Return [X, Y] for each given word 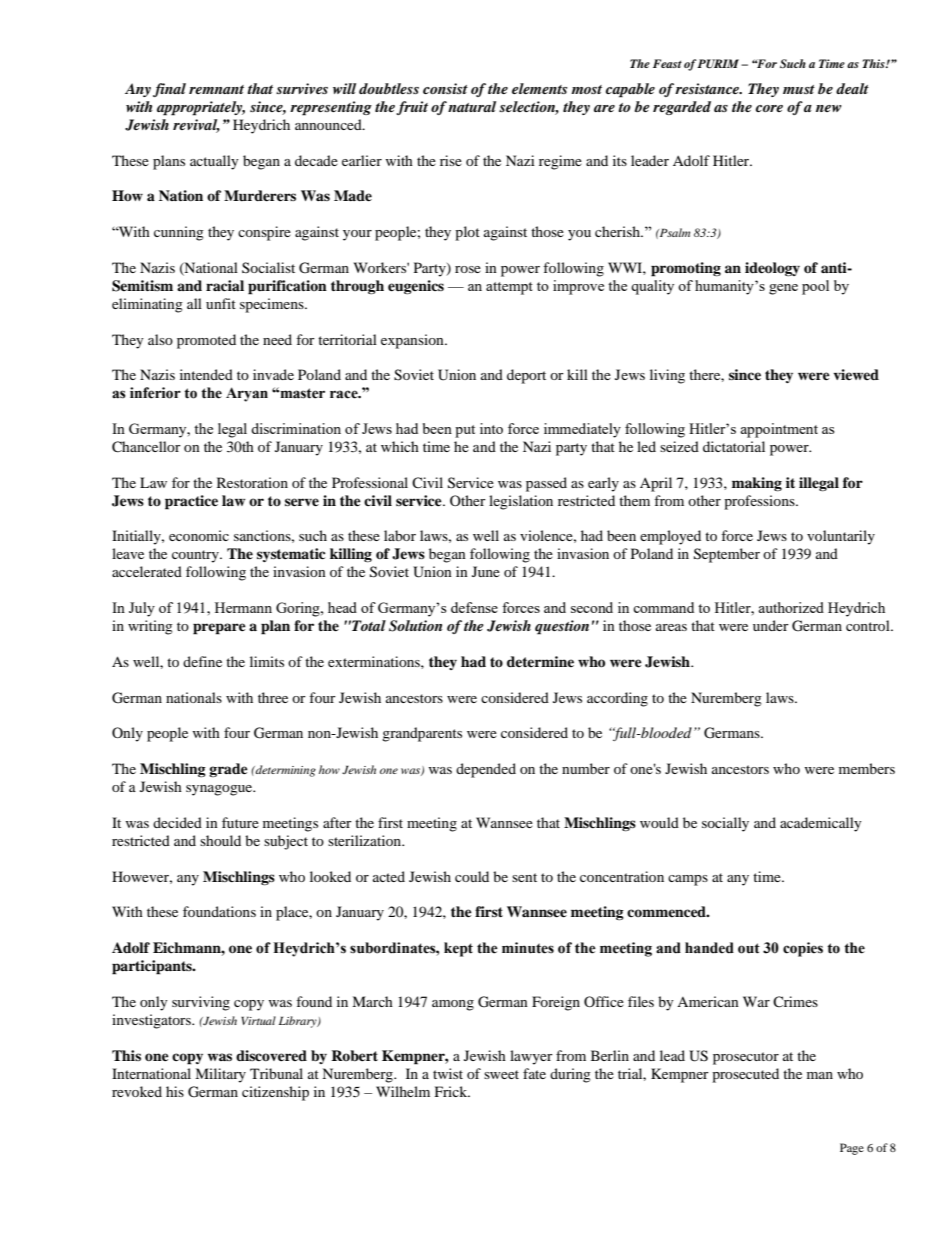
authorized [791, 607]
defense [474, 607]
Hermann [243, 607]
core [769, 108]
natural [472, 106]
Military [220, 1075]
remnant [216, 89]
